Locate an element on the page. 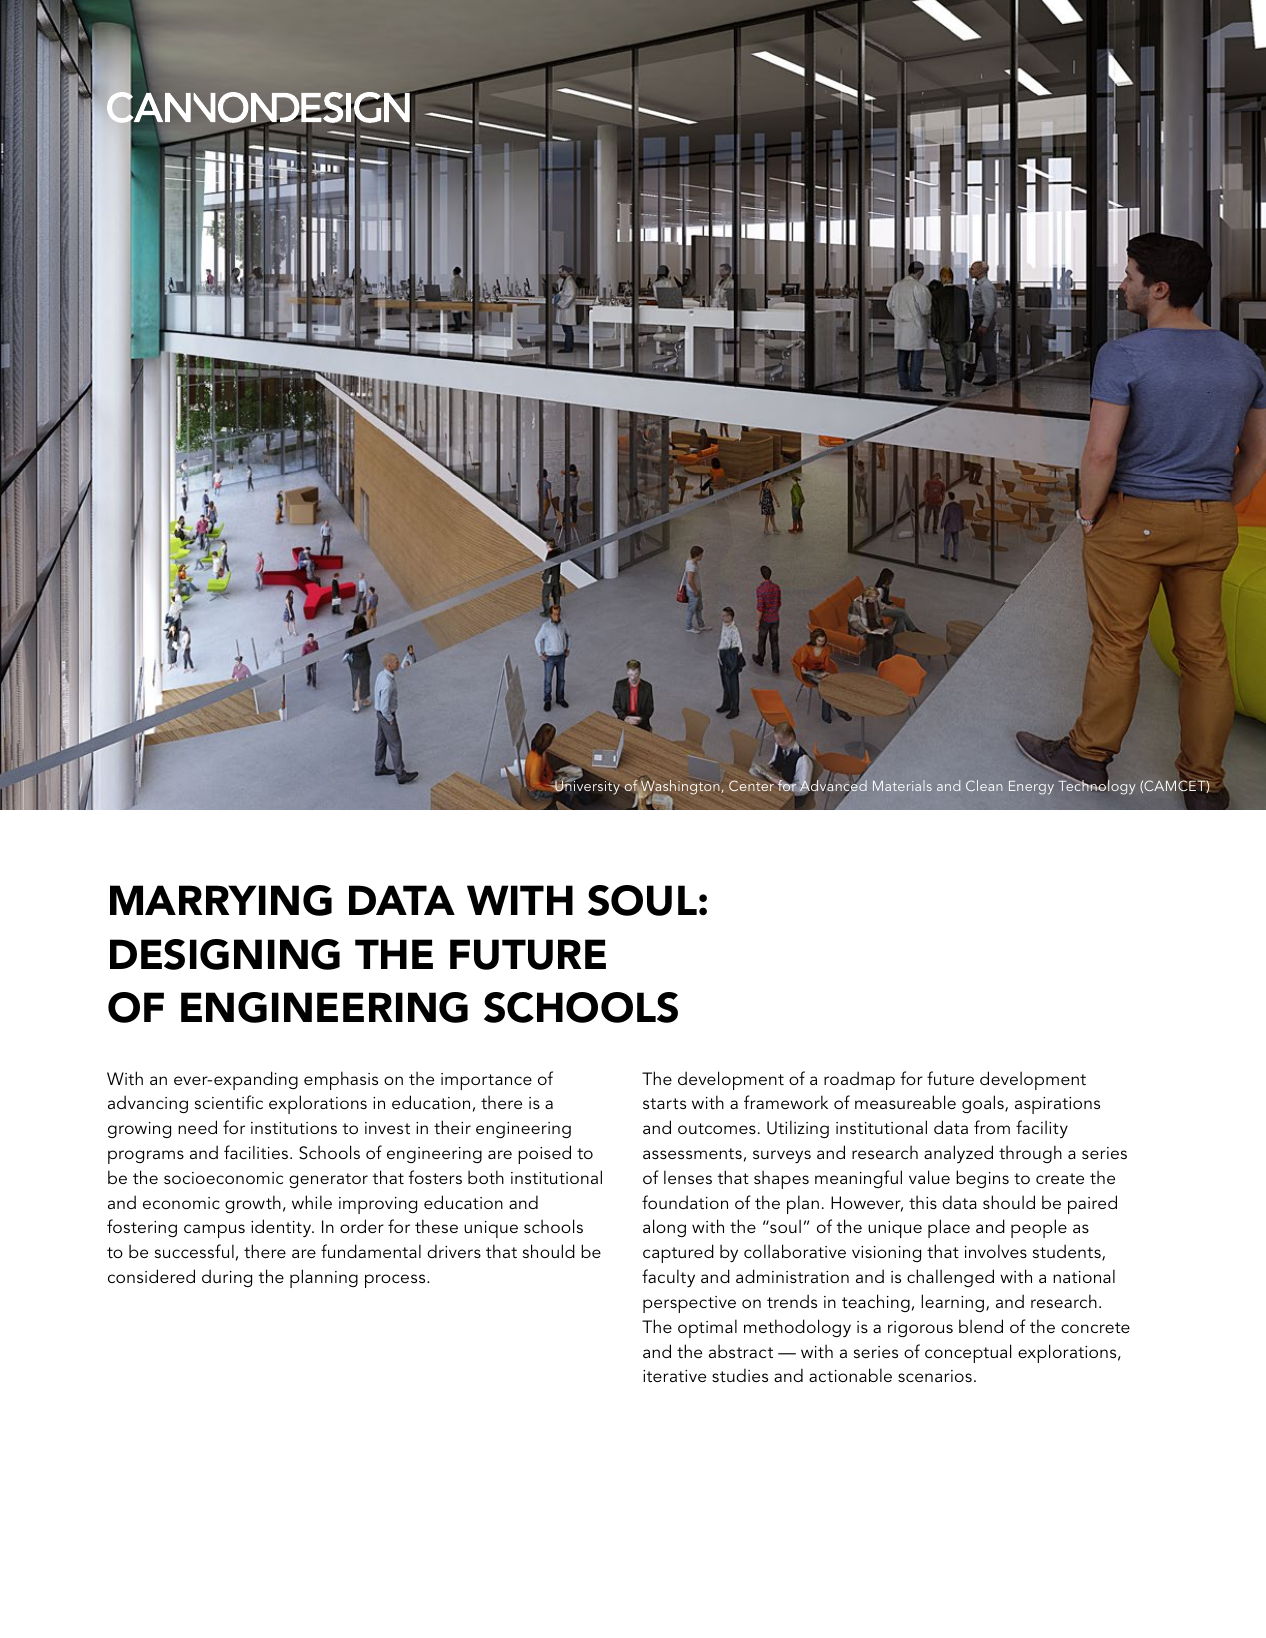 Image resolution: width=1266 pixels, height=1638 pixels. MARRYING is located at coordinates (221, 900).
